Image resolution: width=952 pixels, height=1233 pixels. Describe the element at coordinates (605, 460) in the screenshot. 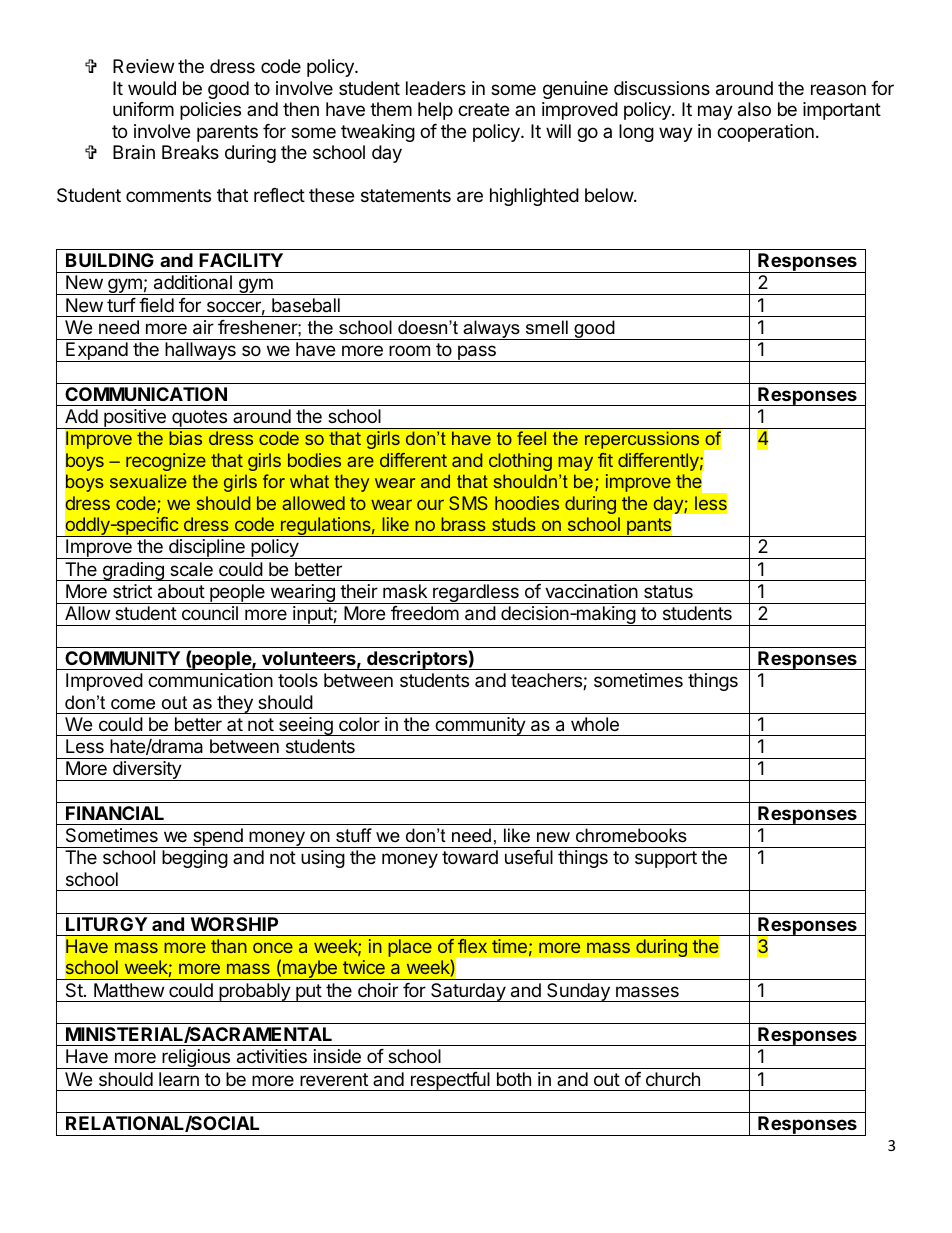

I see `fit` at that location.
